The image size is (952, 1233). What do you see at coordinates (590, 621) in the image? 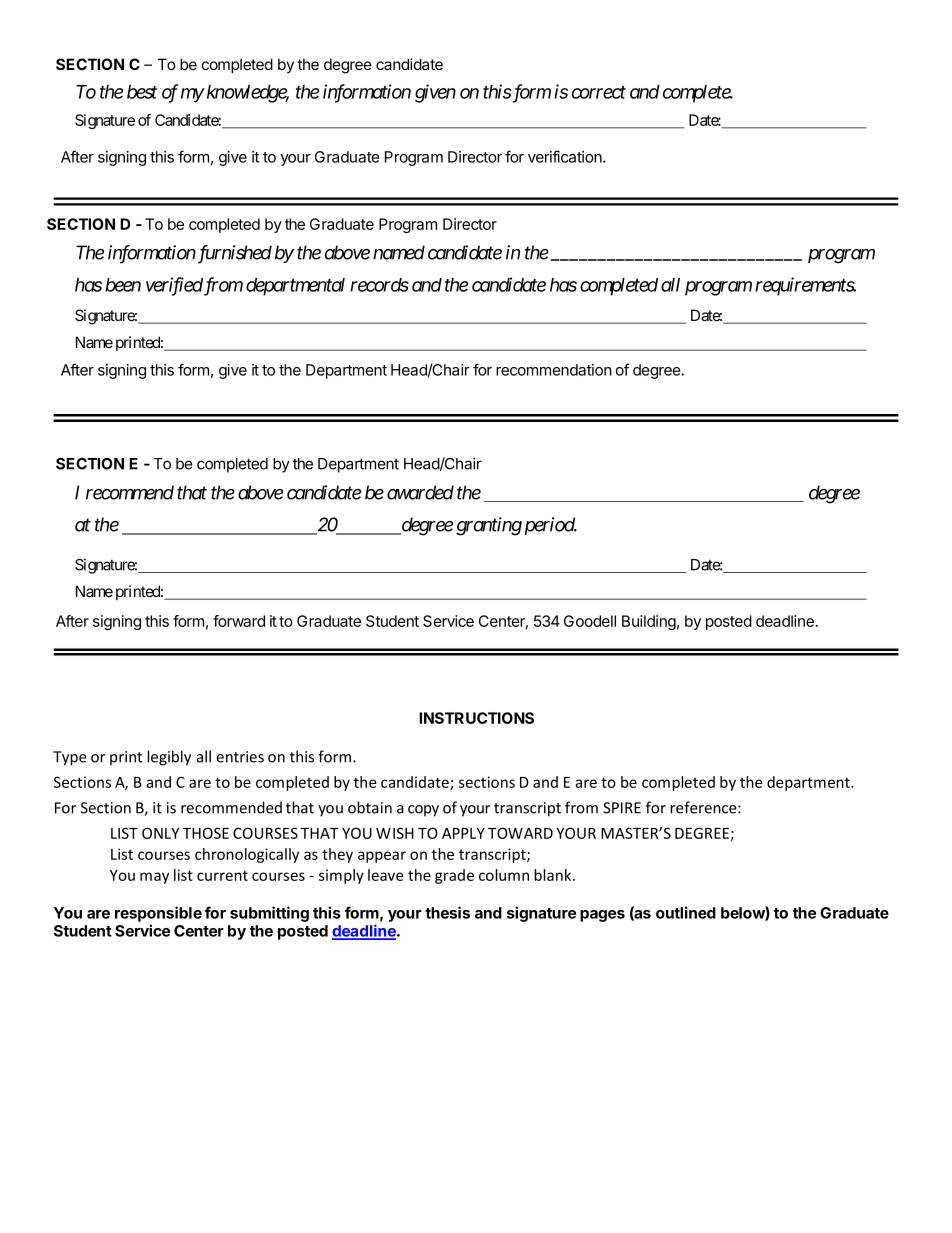
I see `Goodell` at bounding box center [590, 621].
